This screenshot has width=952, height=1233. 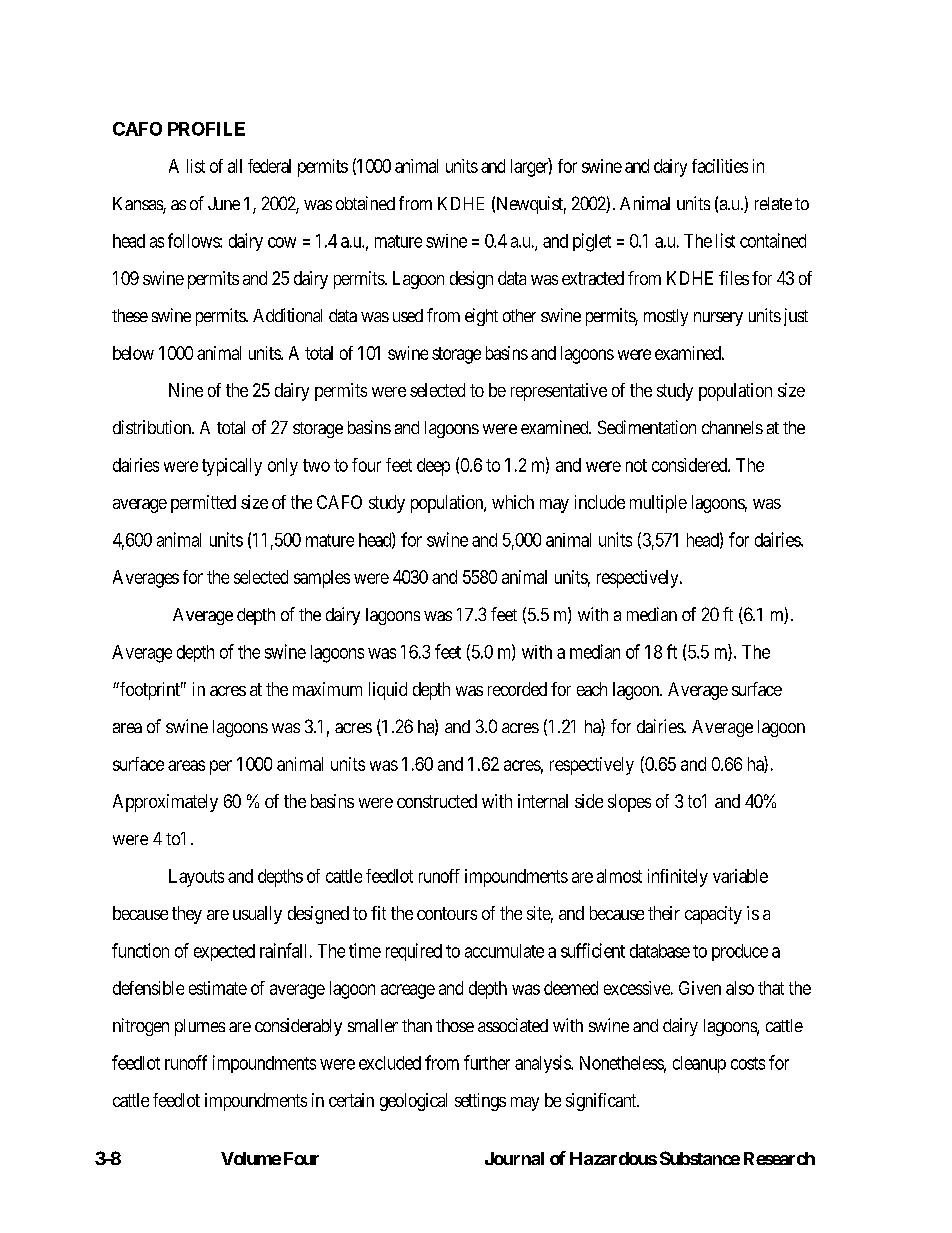 I want to click on facilities, so click(x=720, y=166).
